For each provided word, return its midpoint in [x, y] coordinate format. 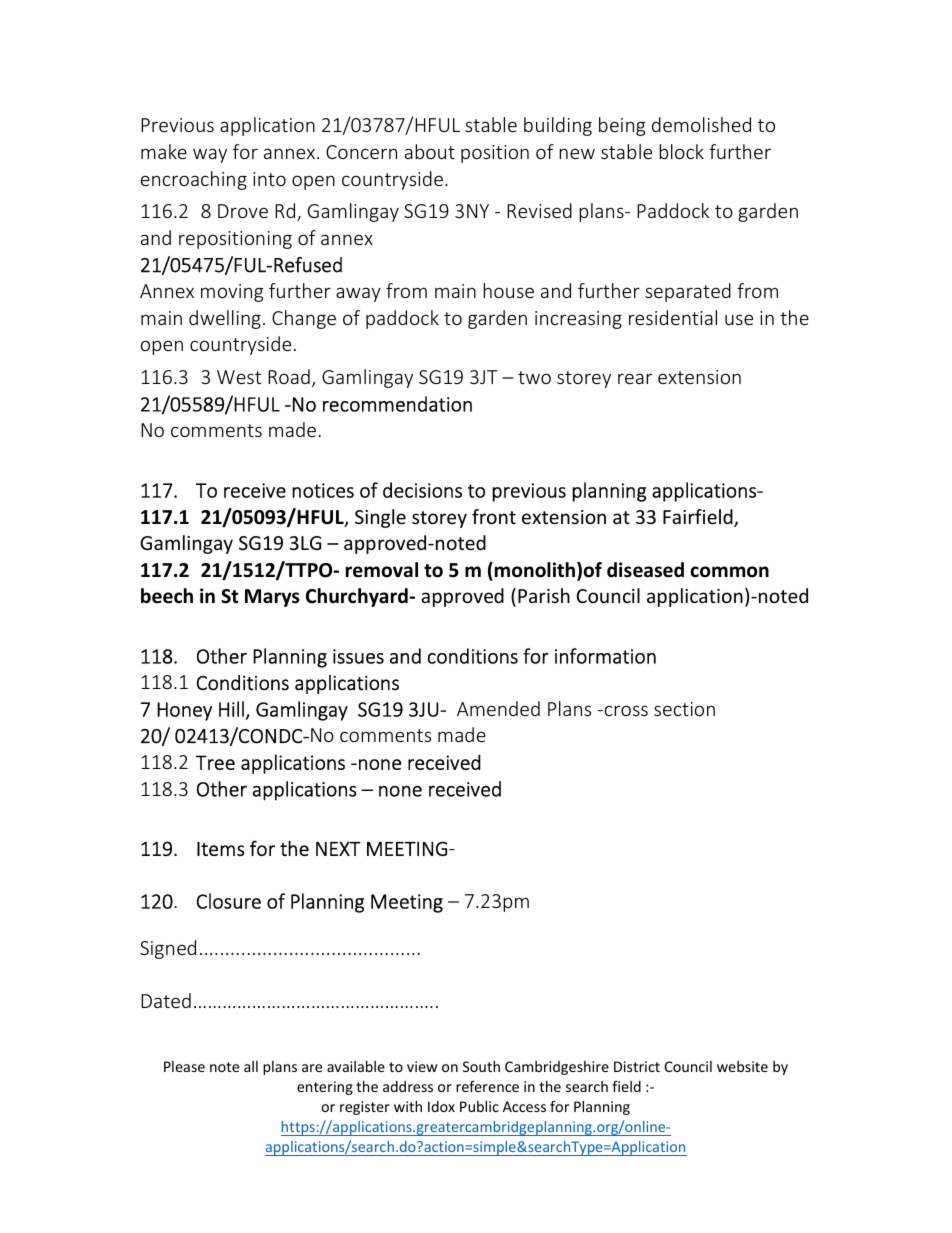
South [481, 1066]
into [269, 179]
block [681, 151]
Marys [272, 598]
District [637, 1066]
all [251, 1066]
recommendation [397, 404]
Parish [544, 595]
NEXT [338, 848]
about [430, 151]
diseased [645, 570]
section [684, 709]
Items [220, 848]
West [239, 377]
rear [635, 378]
